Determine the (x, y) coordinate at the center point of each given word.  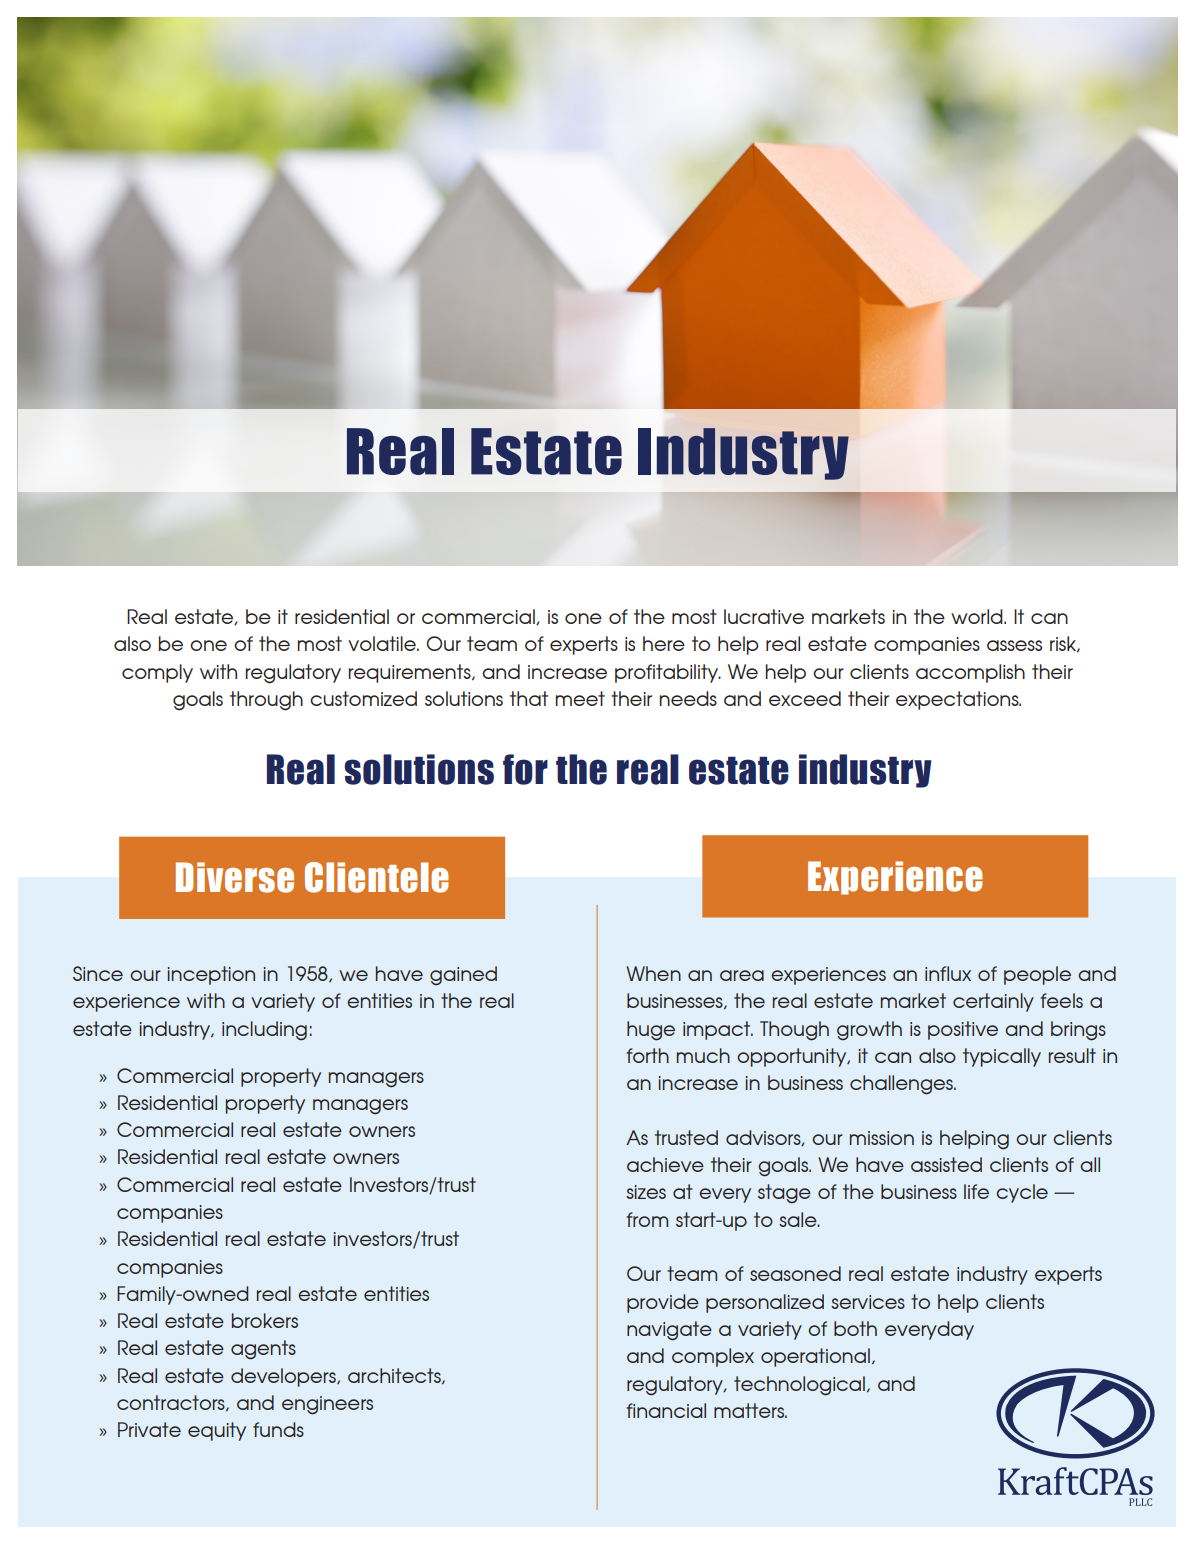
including (264, 1031)
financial (666, 1410)
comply (157, 673)
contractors (172, 1403)
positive (963, 1030)
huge (651, 1031)
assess (1014, 645)
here (664, 643)
